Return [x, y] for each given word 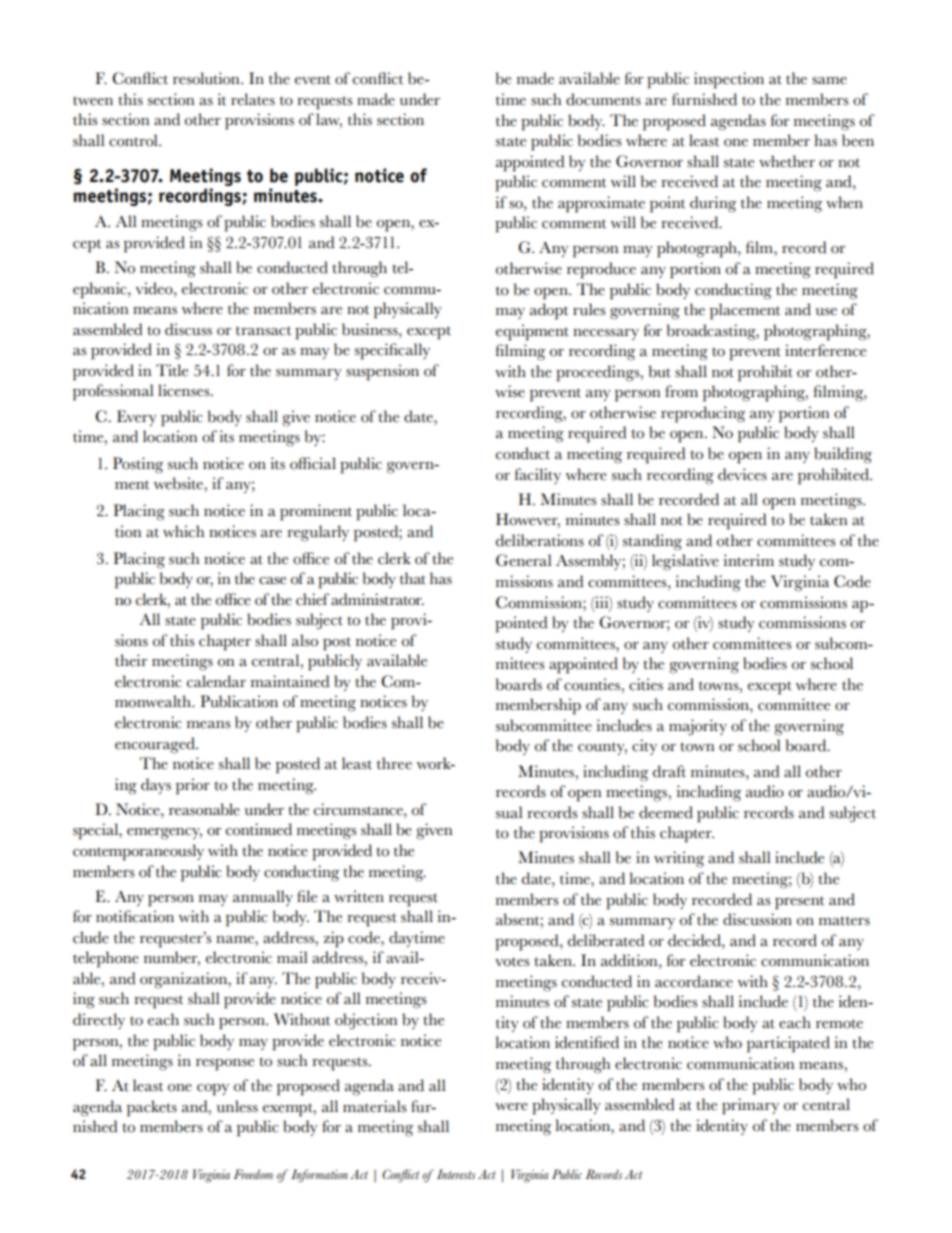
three [394, 763]
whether [787, 161]
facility [538, 476]
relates [253, 99]
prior [193, 786]
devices [742, 474]
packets [152, 1108]
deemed [666, 812]
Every [137, 418]
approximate [601, 204]
